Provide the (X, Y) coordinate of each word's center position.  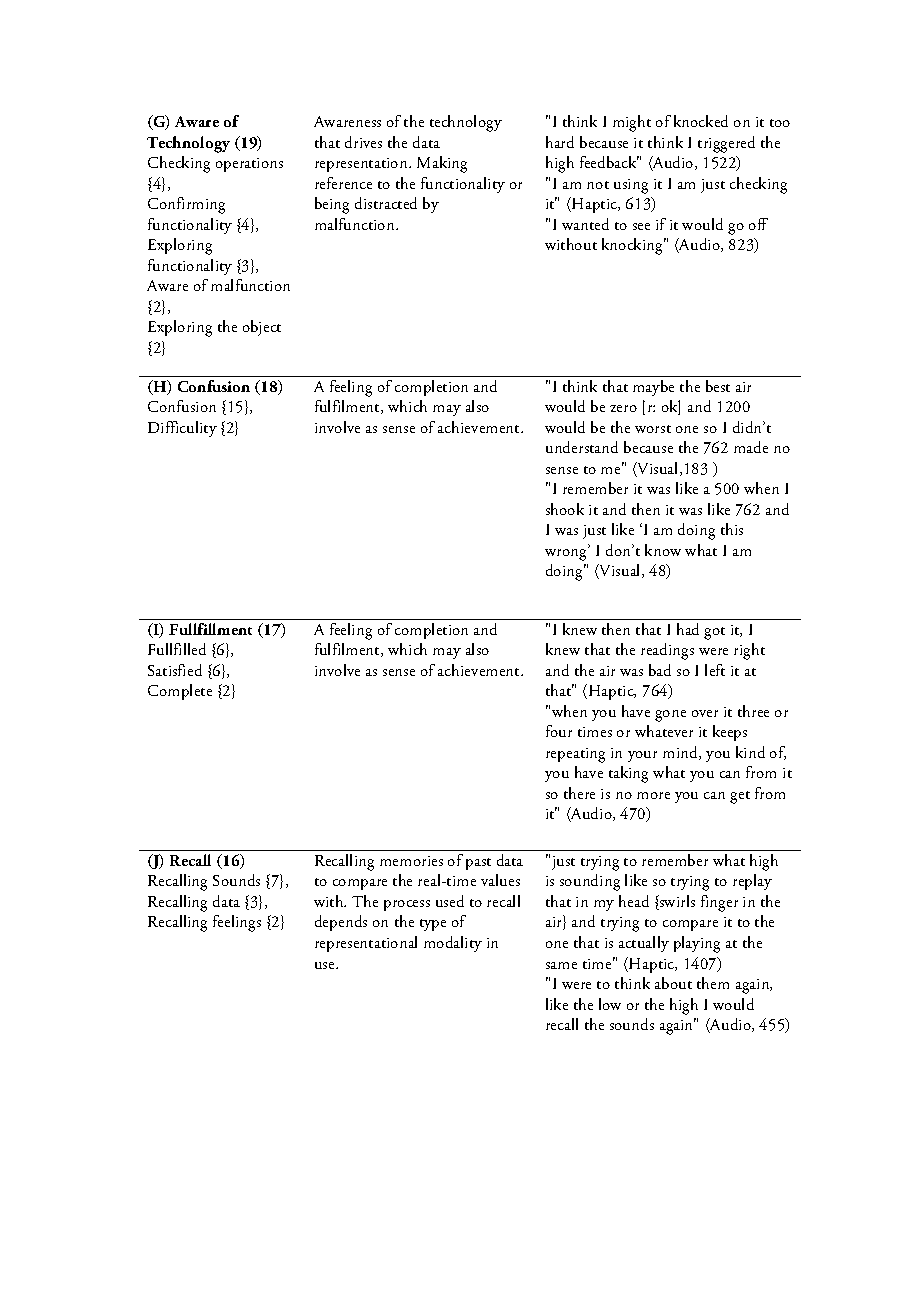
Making (442, 164)
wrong (567, 554)
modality (453, 944)
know (663, 550)
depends (341, 923)
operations (249, 165)
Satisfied (175, 670)
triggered (726, 144)
